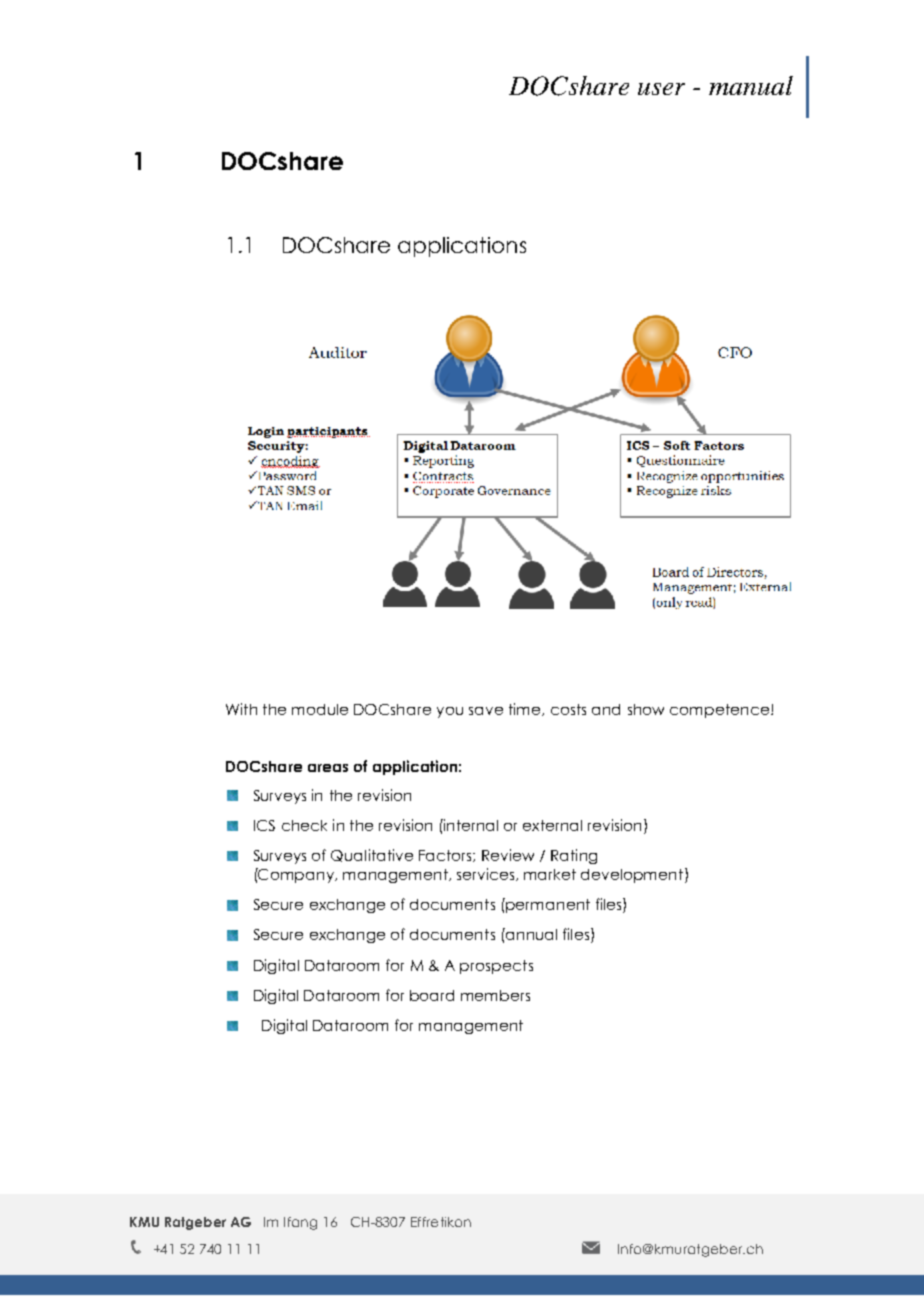  What do you see at coordinates (320, 709) in the screenshot?
I see `module` at bounding box center [320, 709].
